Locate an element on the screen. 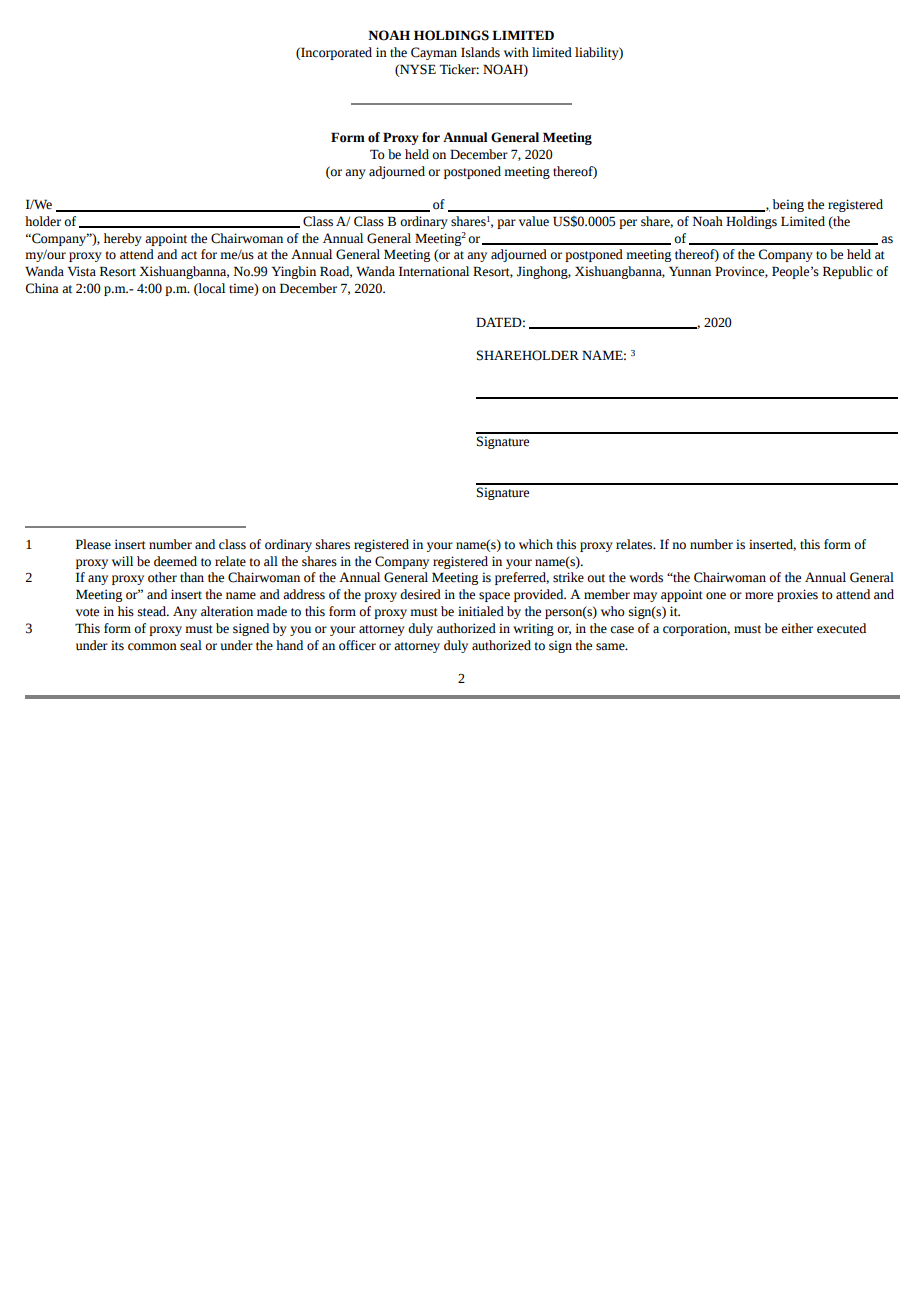  Yunnan is located at coordinates (690, 271).
